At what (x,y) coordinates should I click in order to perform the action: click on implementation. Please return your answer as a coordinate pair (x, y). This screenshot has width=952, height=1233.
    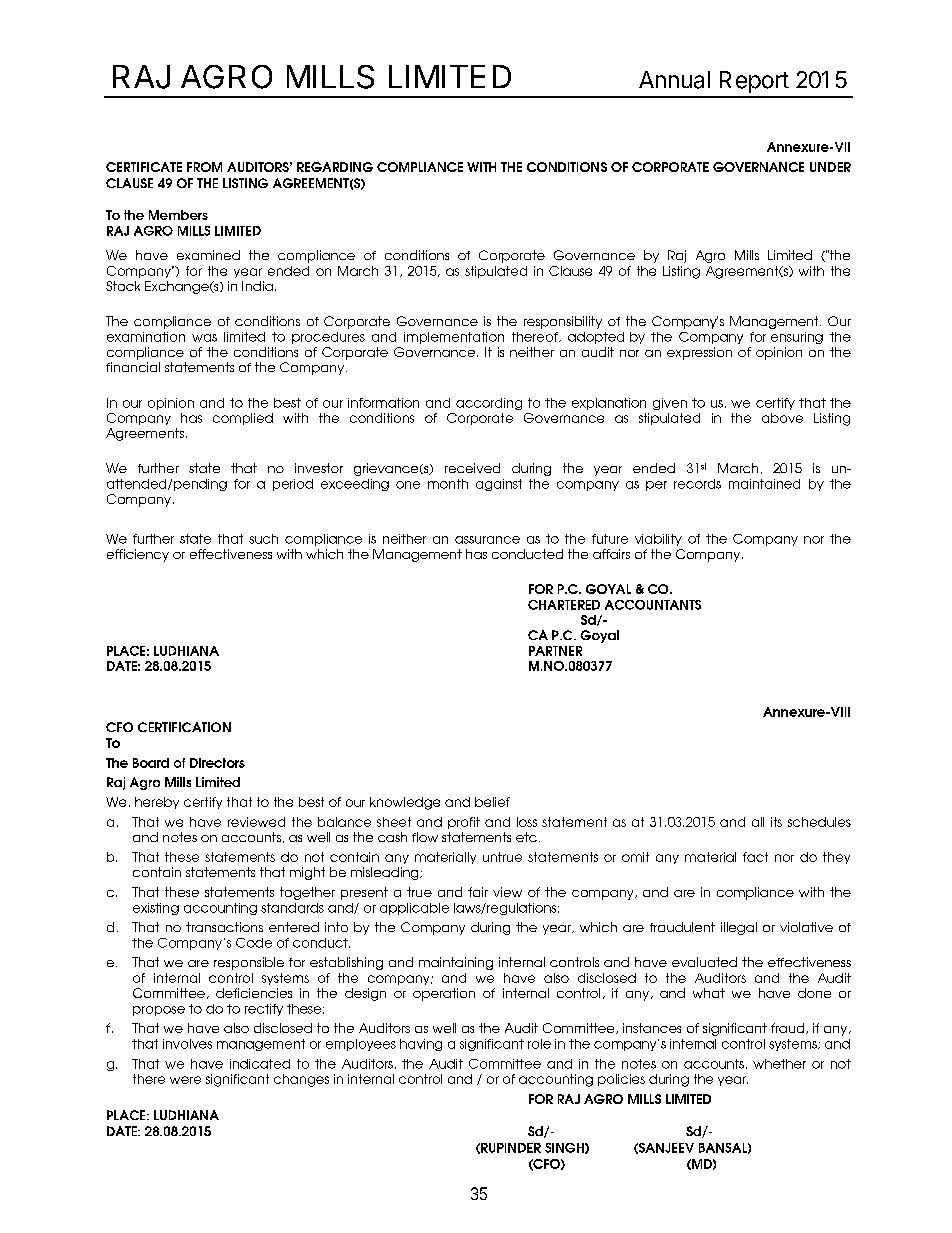
    Looking at the image, I should click on (454, 338).
